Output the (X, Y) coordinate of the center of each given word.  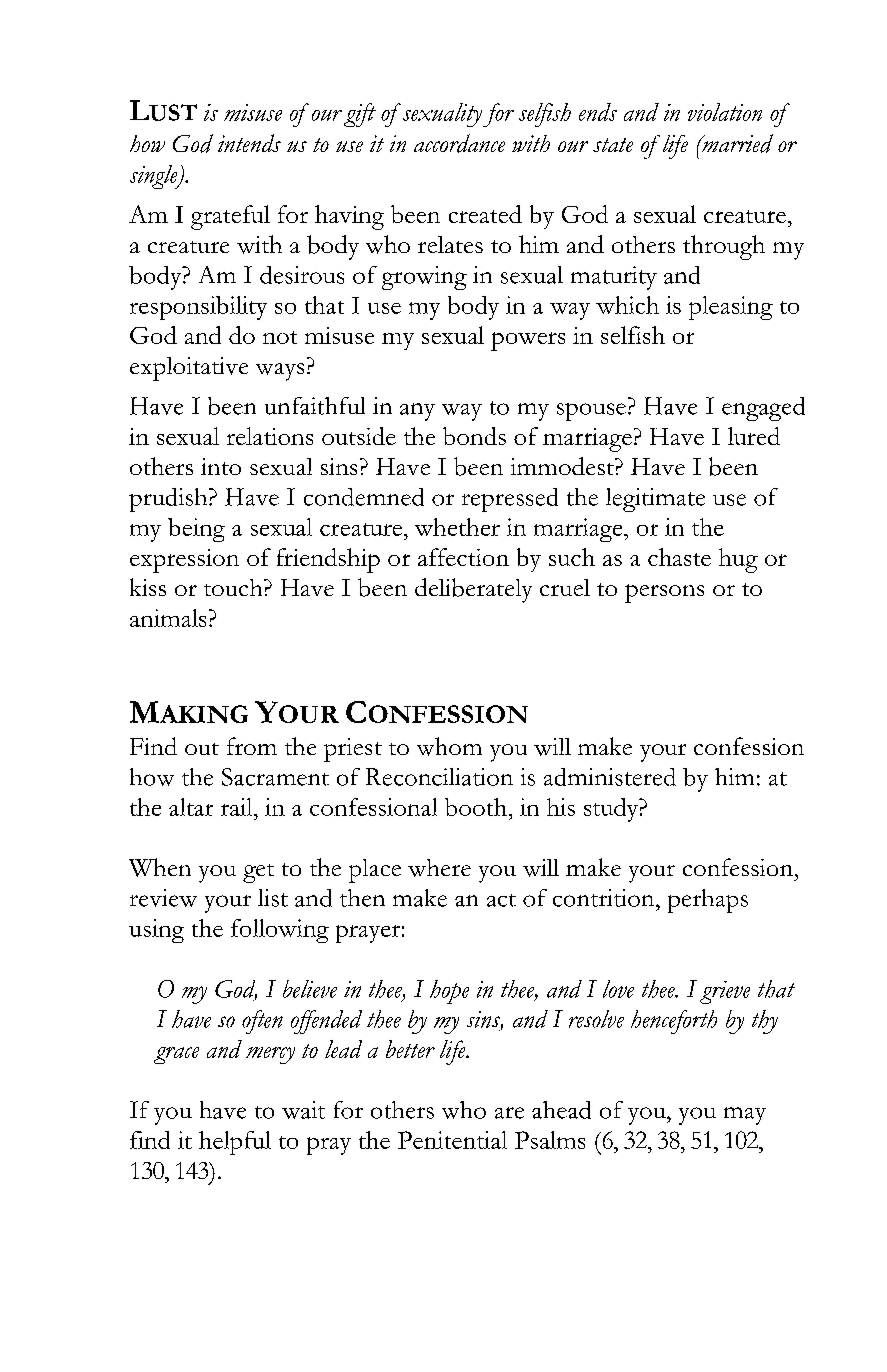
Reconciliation (439, 777)
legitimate (655, 500)
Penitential (452, 1140)
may (745, 1116)
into (221, 466)
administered (610, 777)
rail (238, 807)
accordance (459, 143)
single (155, 177)
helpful (235, 1143)
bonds (474, 436)
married (736, 143)
